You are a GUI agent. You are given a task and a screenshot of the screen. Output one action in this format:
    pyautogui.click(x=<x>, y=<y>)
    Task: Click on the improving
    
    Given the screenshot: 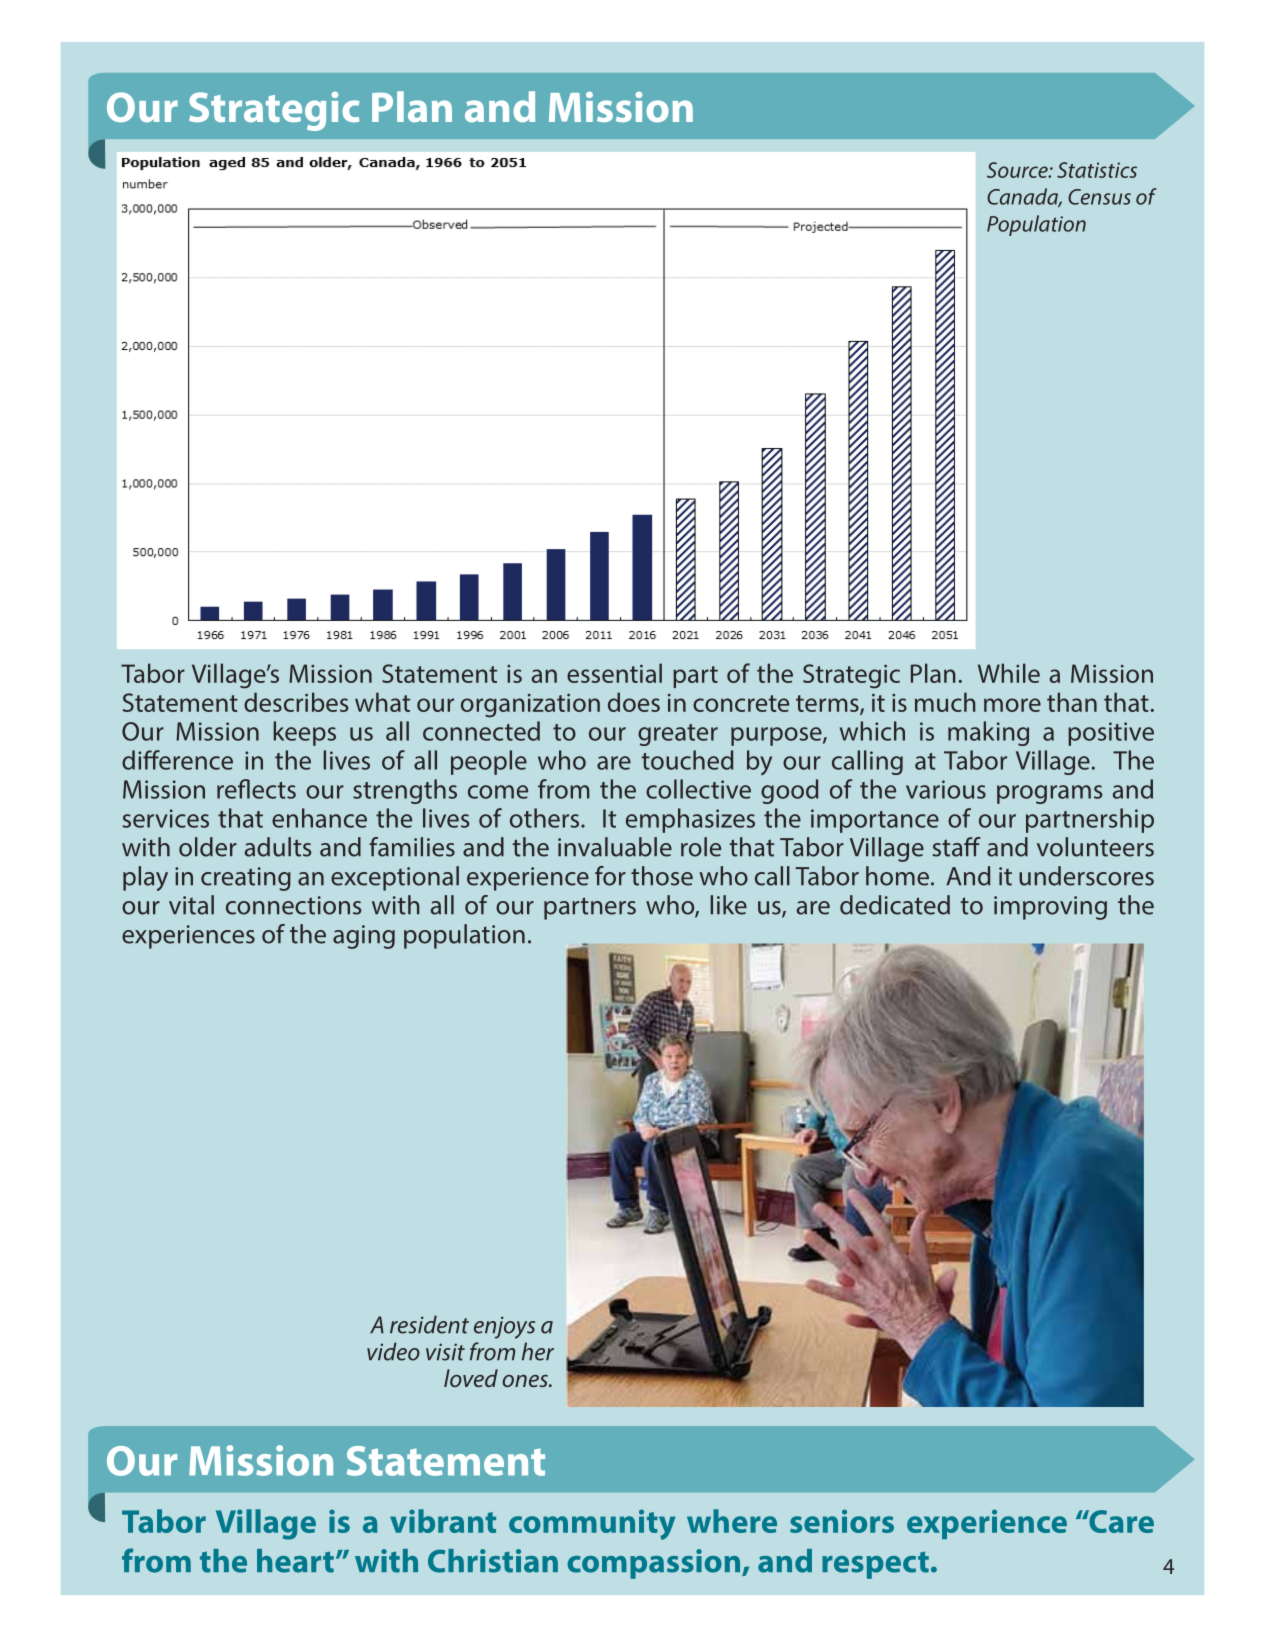 What is the action you would take?
    pyautogui.click(x=1050, y=908)
